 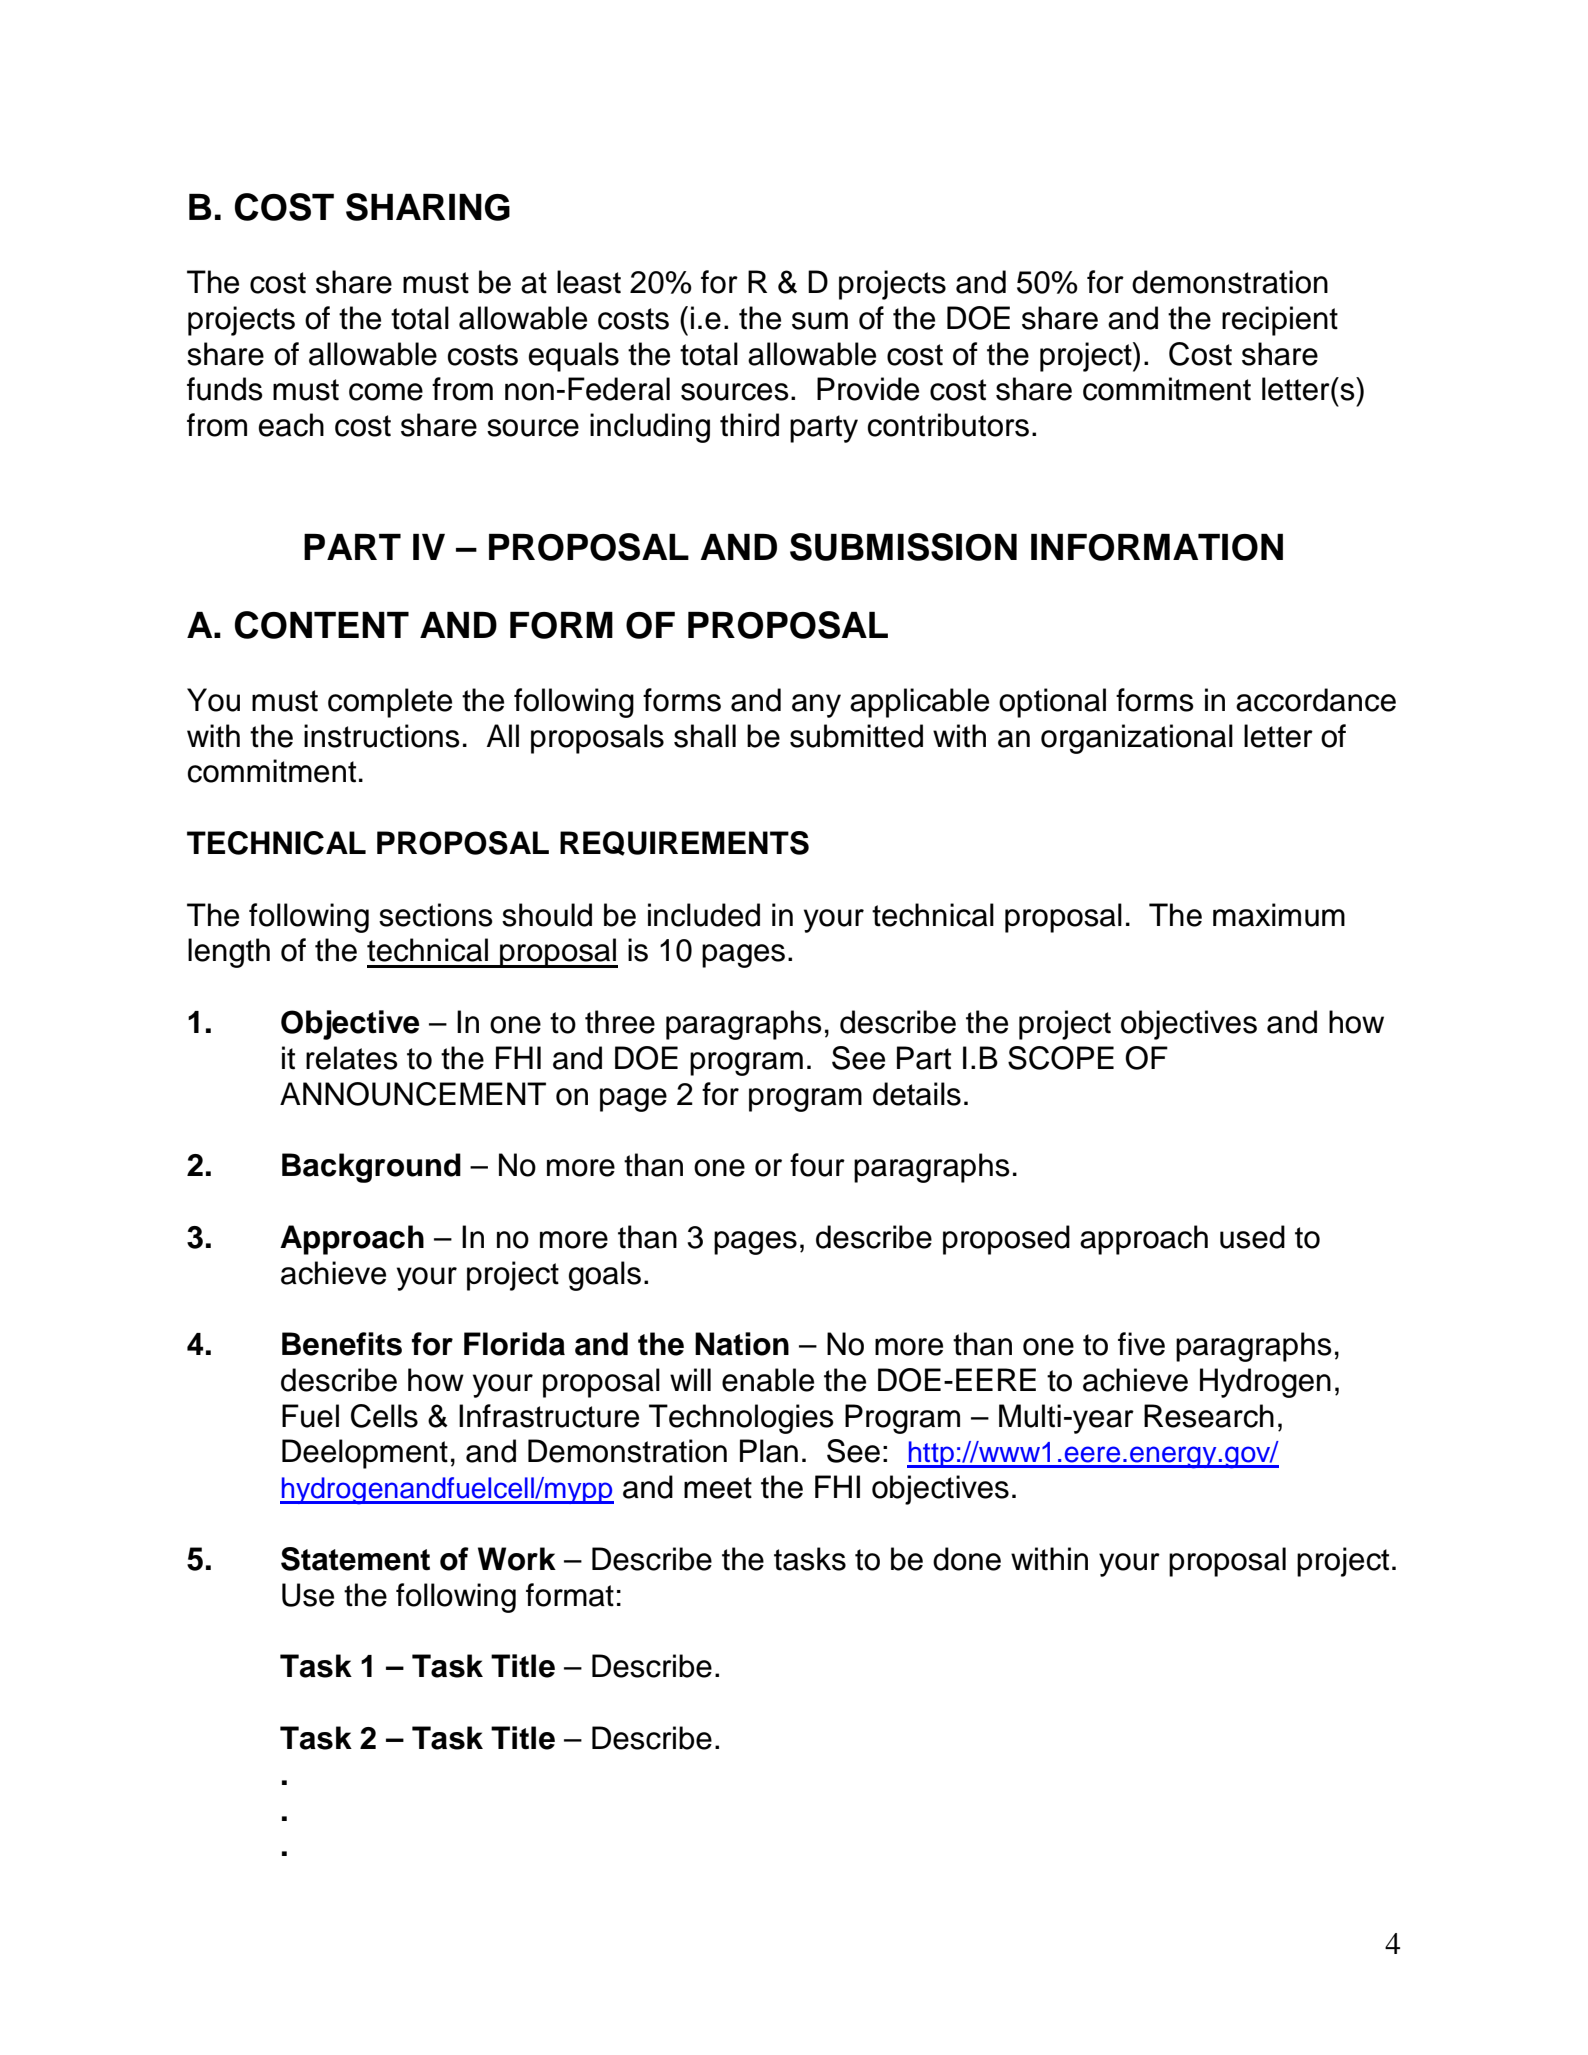 What do you see at coordinates (355, 1559) in the screenshot?
I see `Statement` at bounding box center [355, 1559].
